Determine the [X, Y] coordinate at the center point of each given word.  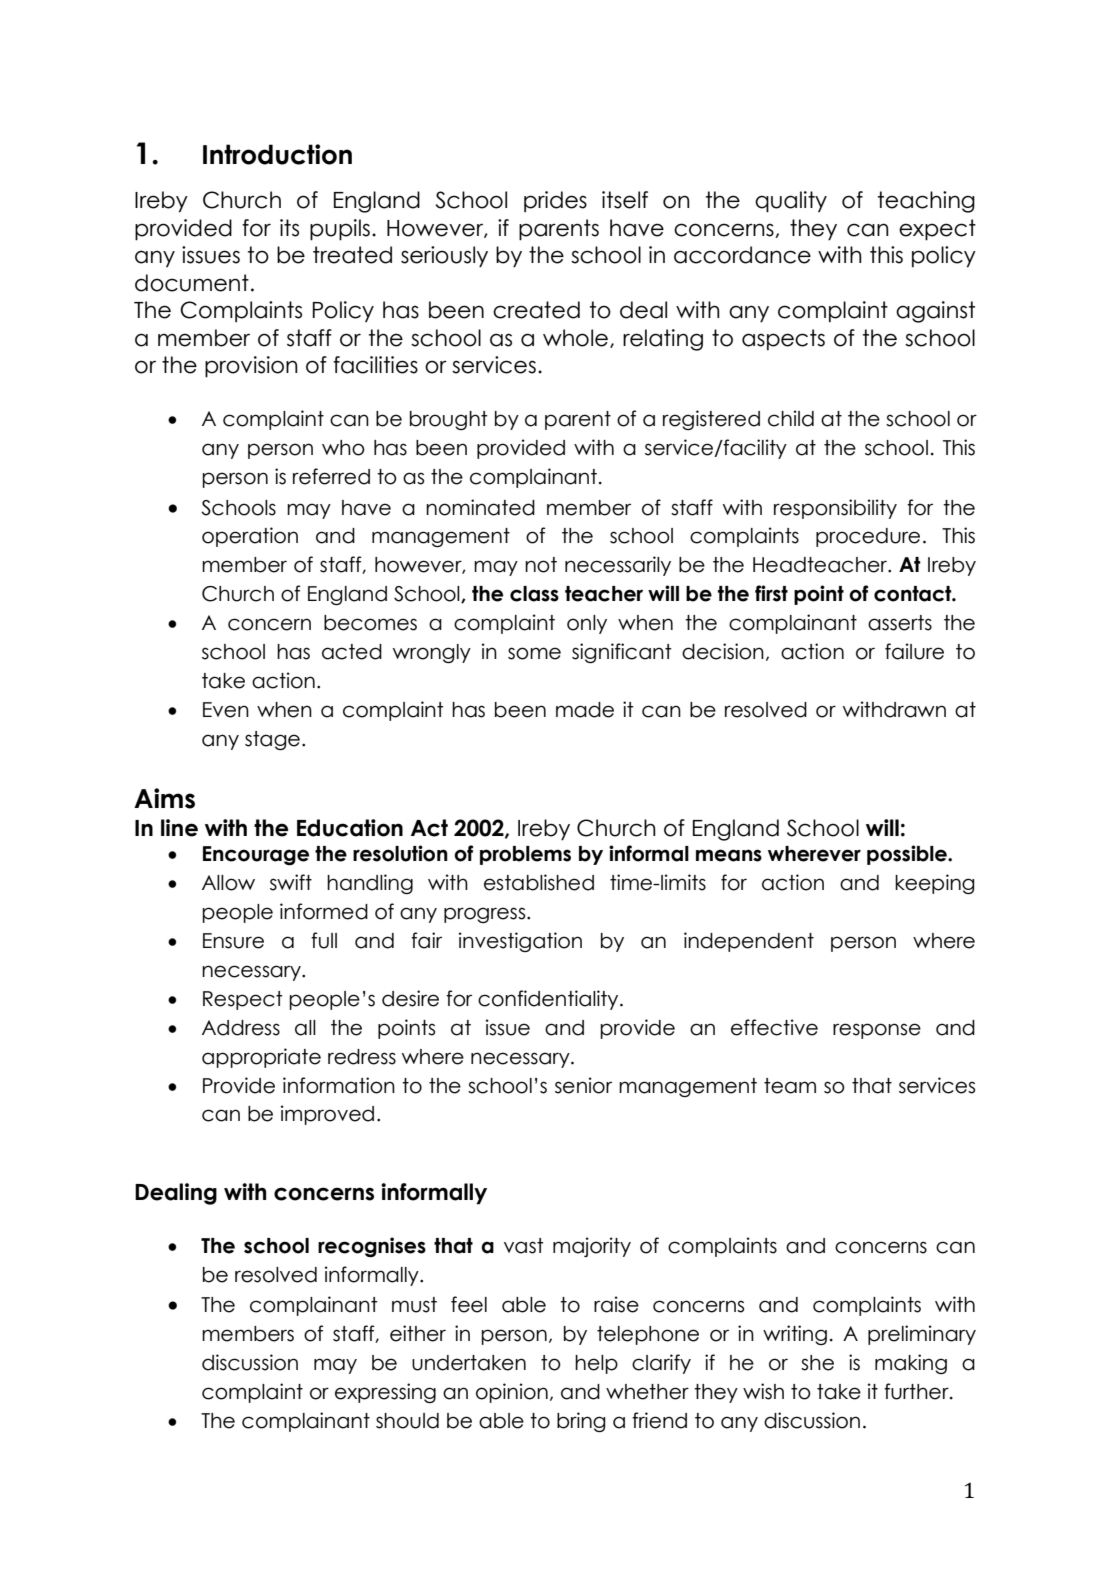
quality [791, 202]
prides [555, 201]
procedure [868, 537]
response [877, 1031]
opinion [512, 1393]
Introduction [277, 154]
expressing [385, 1393]
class [534, 594]
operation [250, 537]
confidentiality [549, 1000]
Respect [243, 1000]
